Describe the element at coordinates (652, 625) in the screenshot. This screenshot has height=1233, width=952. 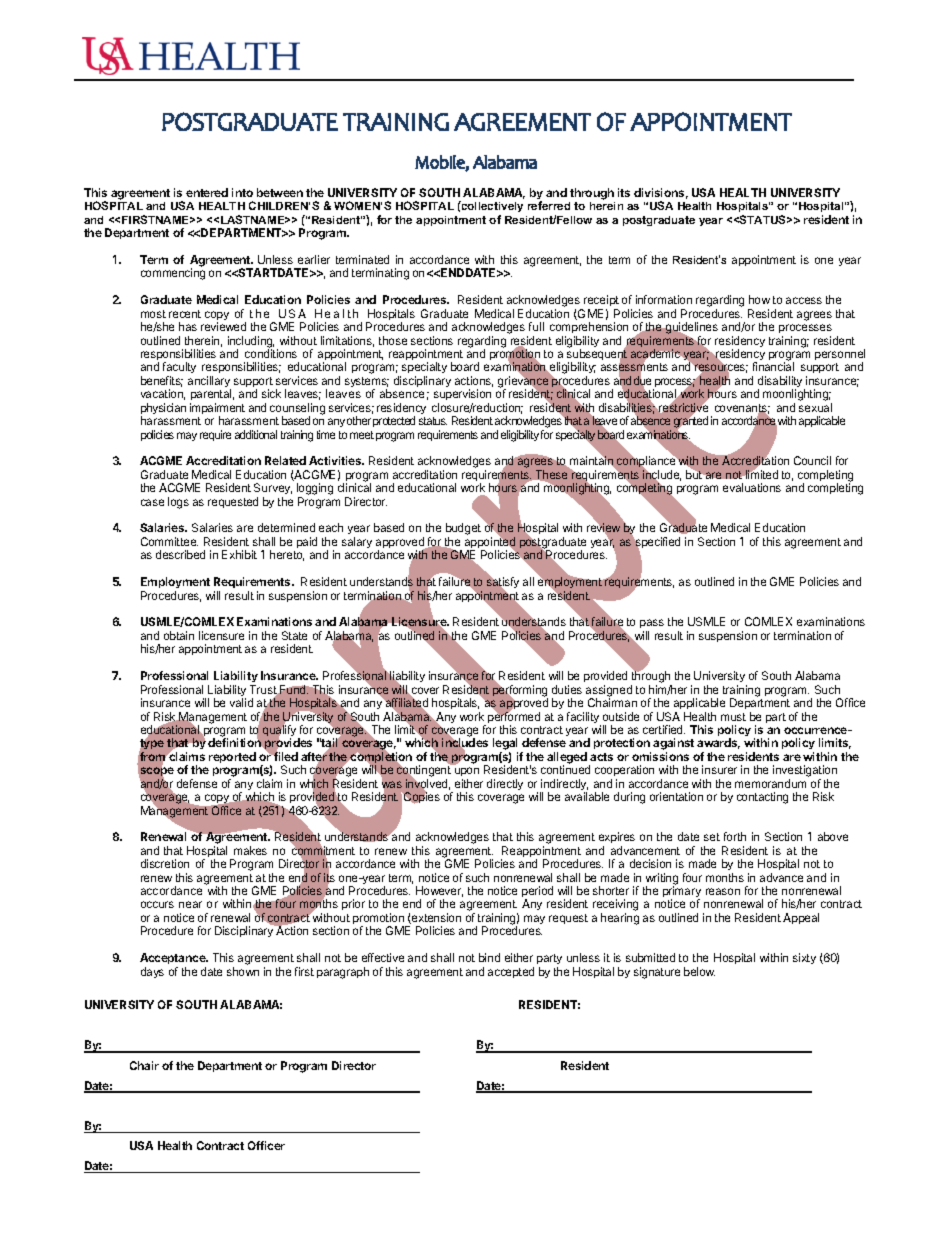
I see `pass` at that location.
